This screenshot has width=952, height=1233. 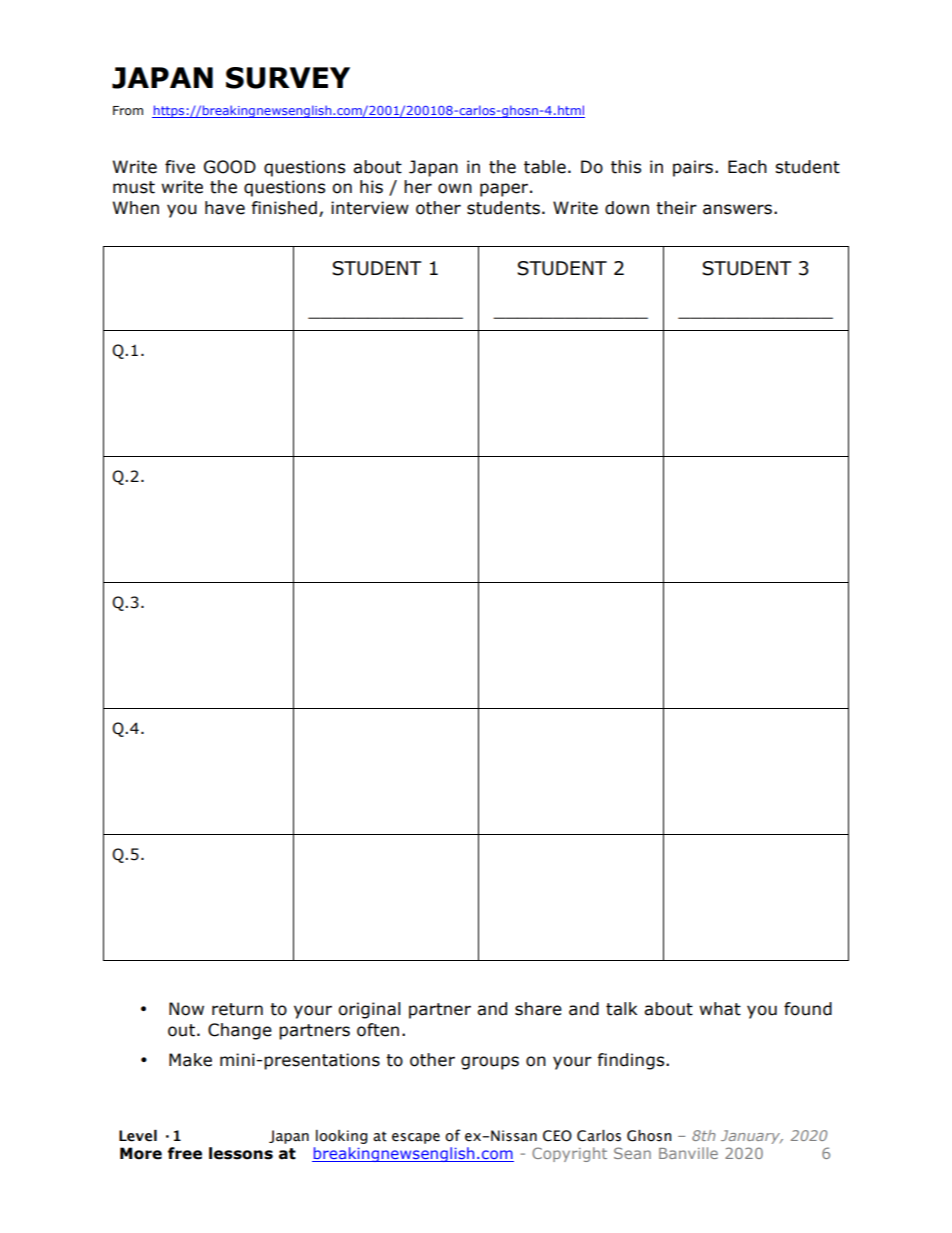 I want to click on answers, so click(x=737, y=209).
